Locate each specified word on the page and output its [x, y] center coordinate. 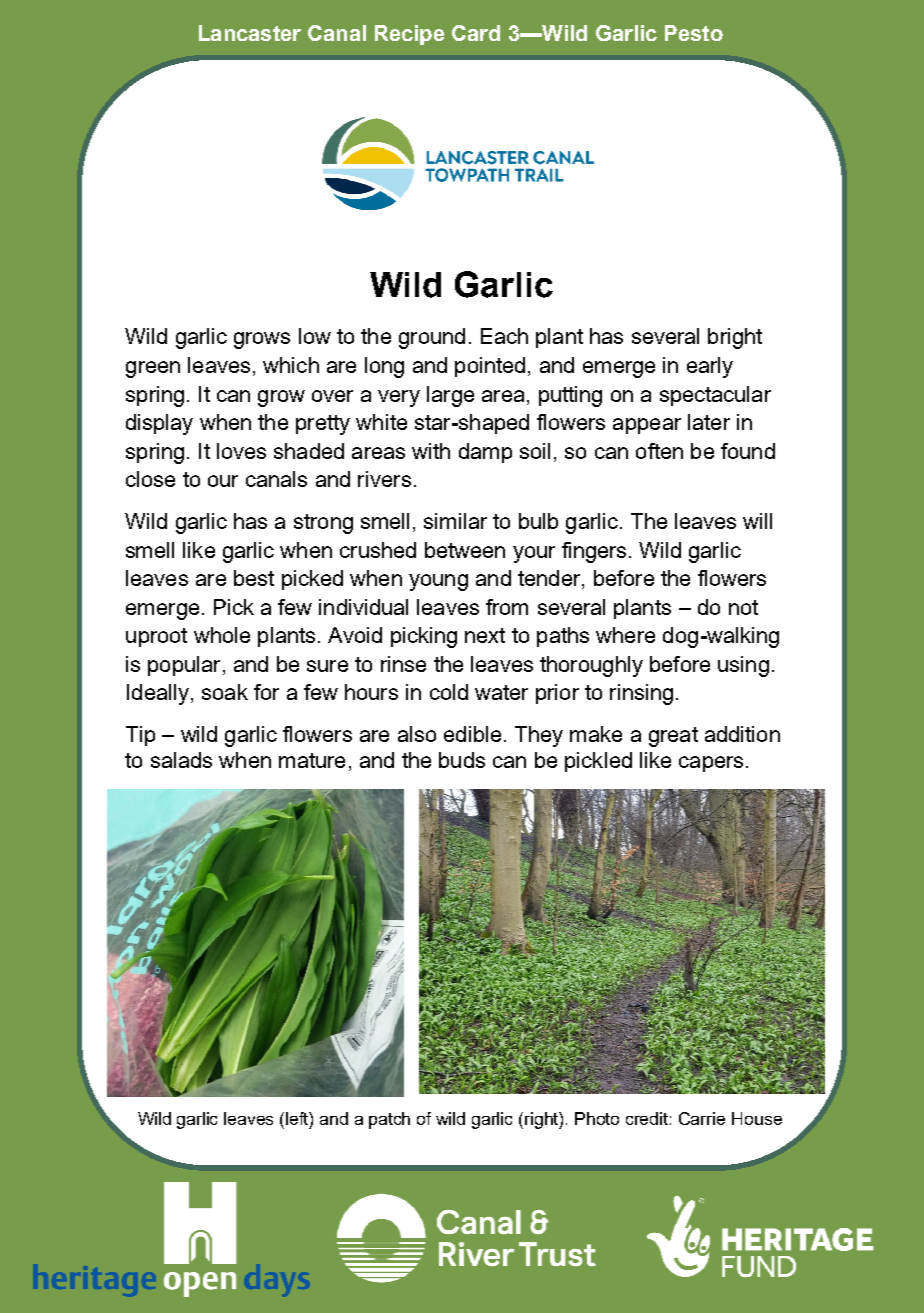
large [450, 396]
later [709, 422]
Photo [597, 1118]
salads [181, 760]
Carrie [702, 1118]
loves [241, 451]
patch [389, 1120]
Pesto [694, 33]
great [673, 737]
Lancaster [250, 33]
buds [462, 760]
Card [476, 33]
